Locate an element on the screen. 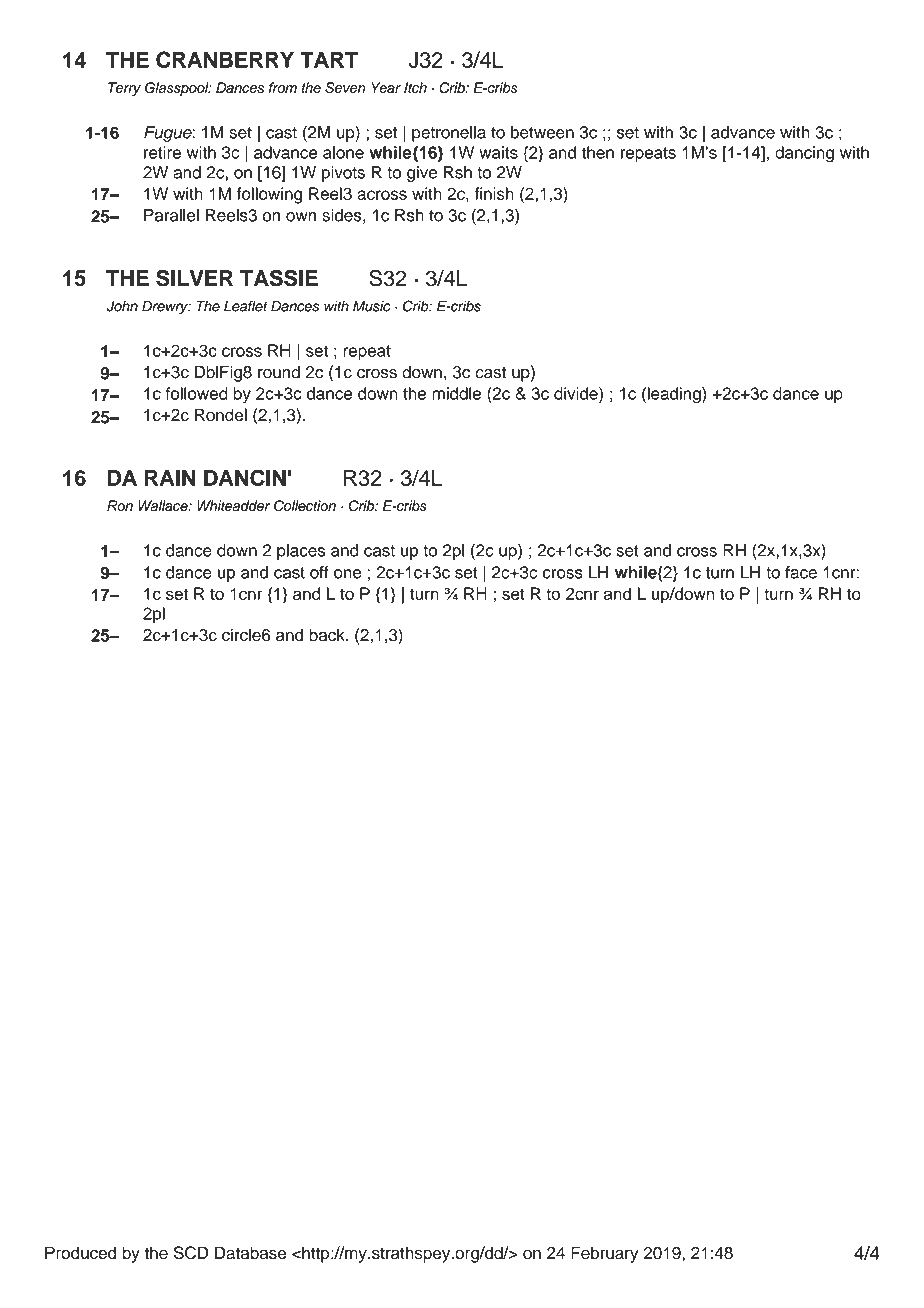 This screenshot has width=924, height=1308. off is located at coordinates (319, 572).
